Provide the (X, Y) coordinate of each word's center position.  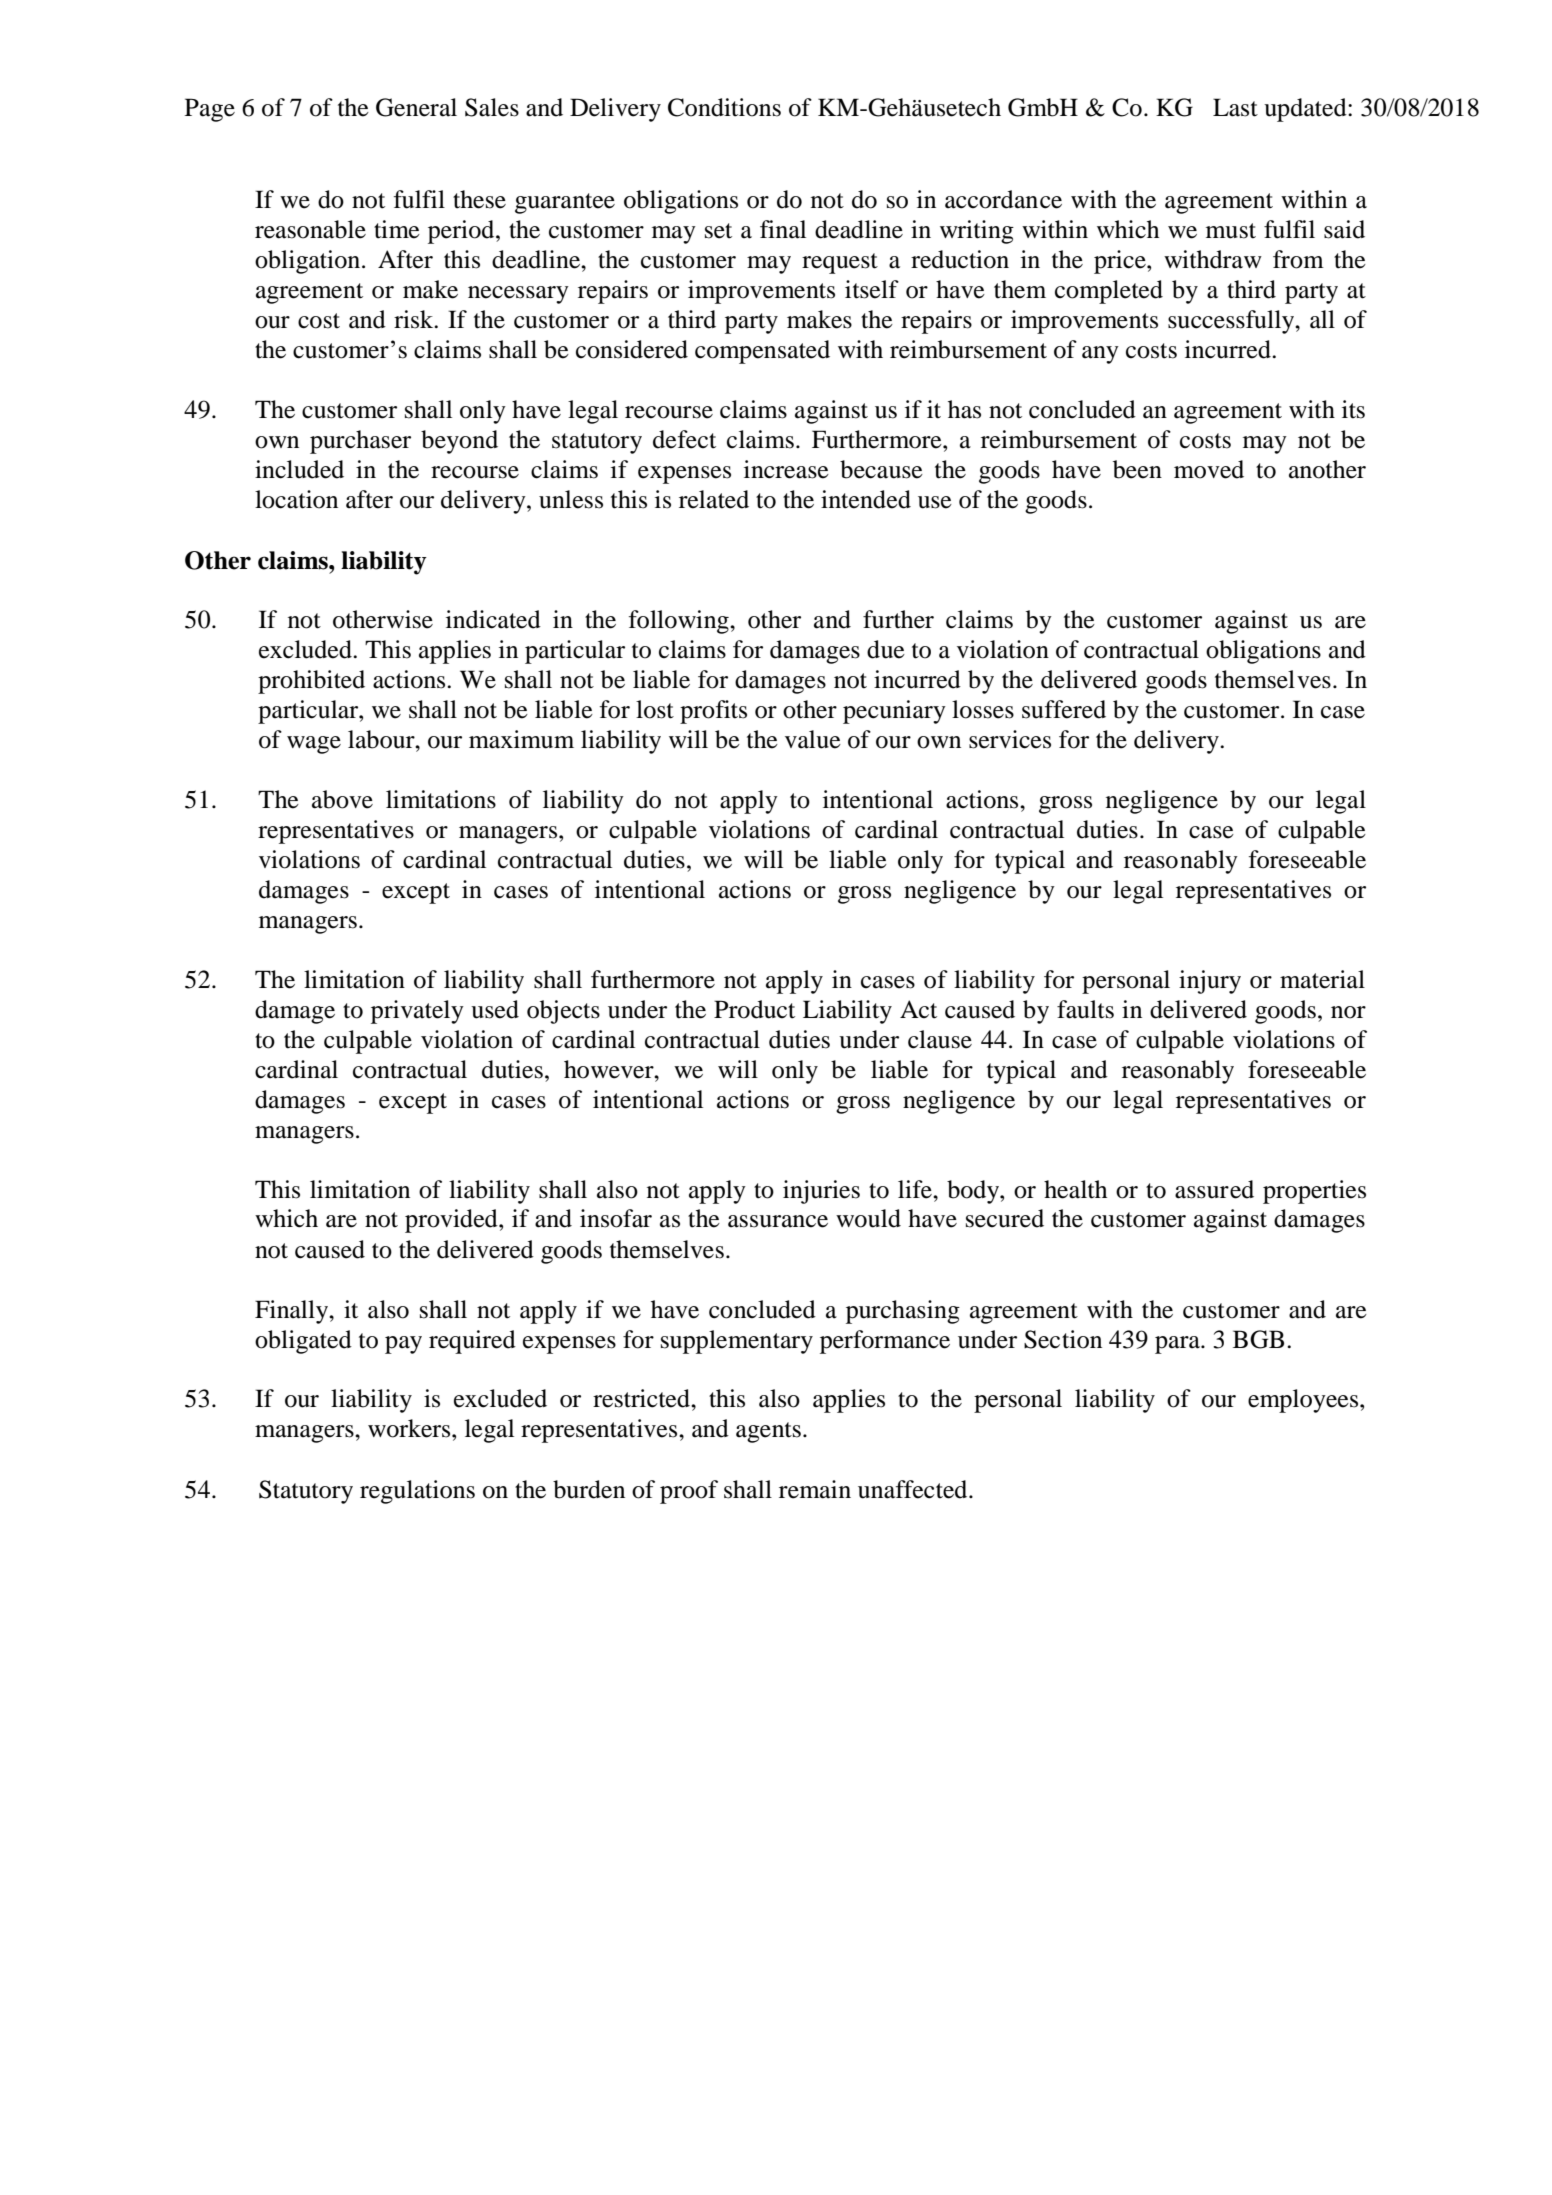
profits (713, 712)
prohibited (311, 682)
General (416, 107)
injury (1210, 982)
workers (410, 1428)
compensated (762, 352)
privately (417, 1012)
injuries (821, 1192)
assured (1214, 1189)
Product (754, 1009)
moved (1209, 469)
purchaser (360, 442)
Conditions (724, 107)
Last (1235, 107)
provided (452, 1221)
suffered (1064, 709)
